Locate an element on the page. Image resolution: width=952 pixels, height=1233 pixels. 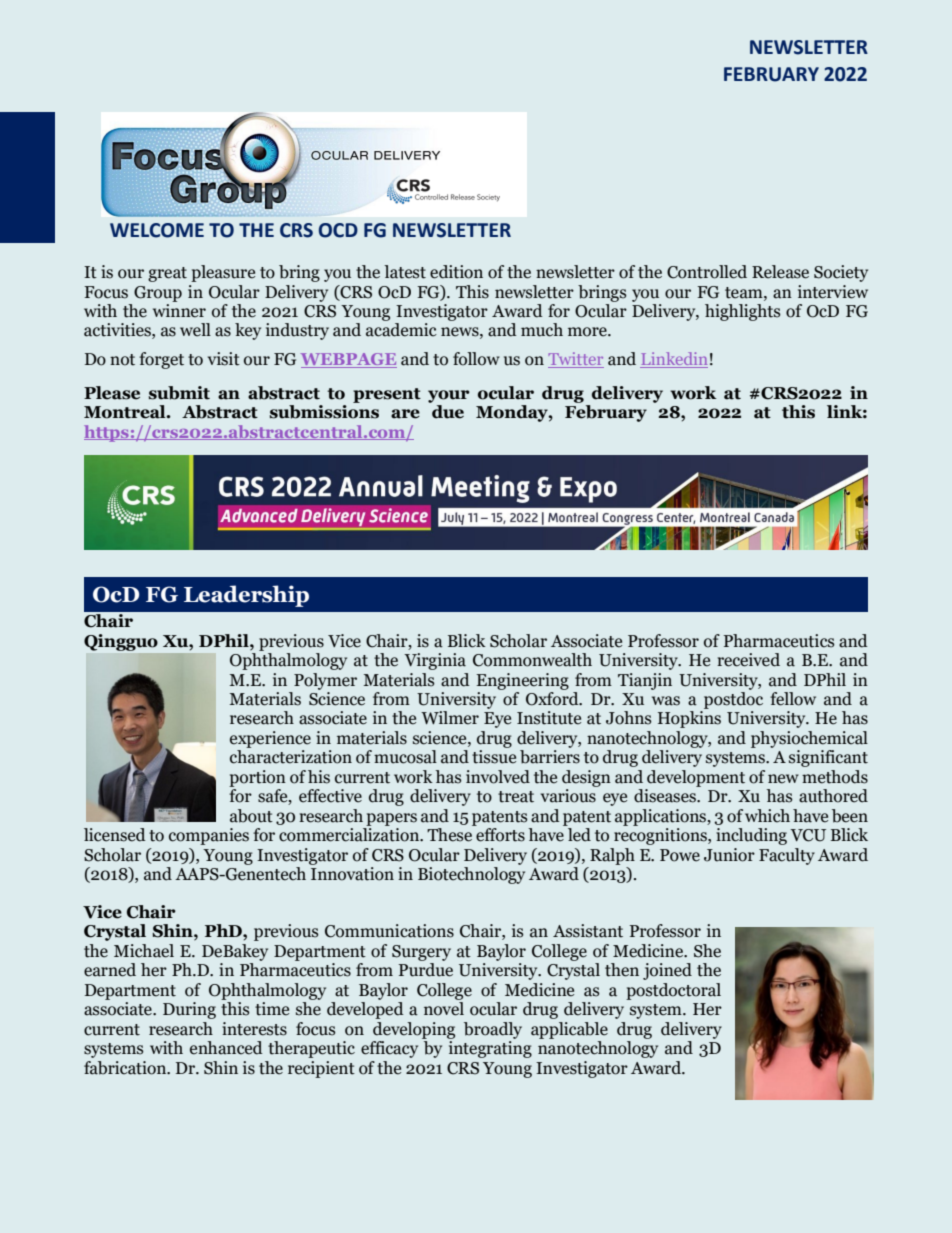
enhanced is located at coordinates (226, 1048).
